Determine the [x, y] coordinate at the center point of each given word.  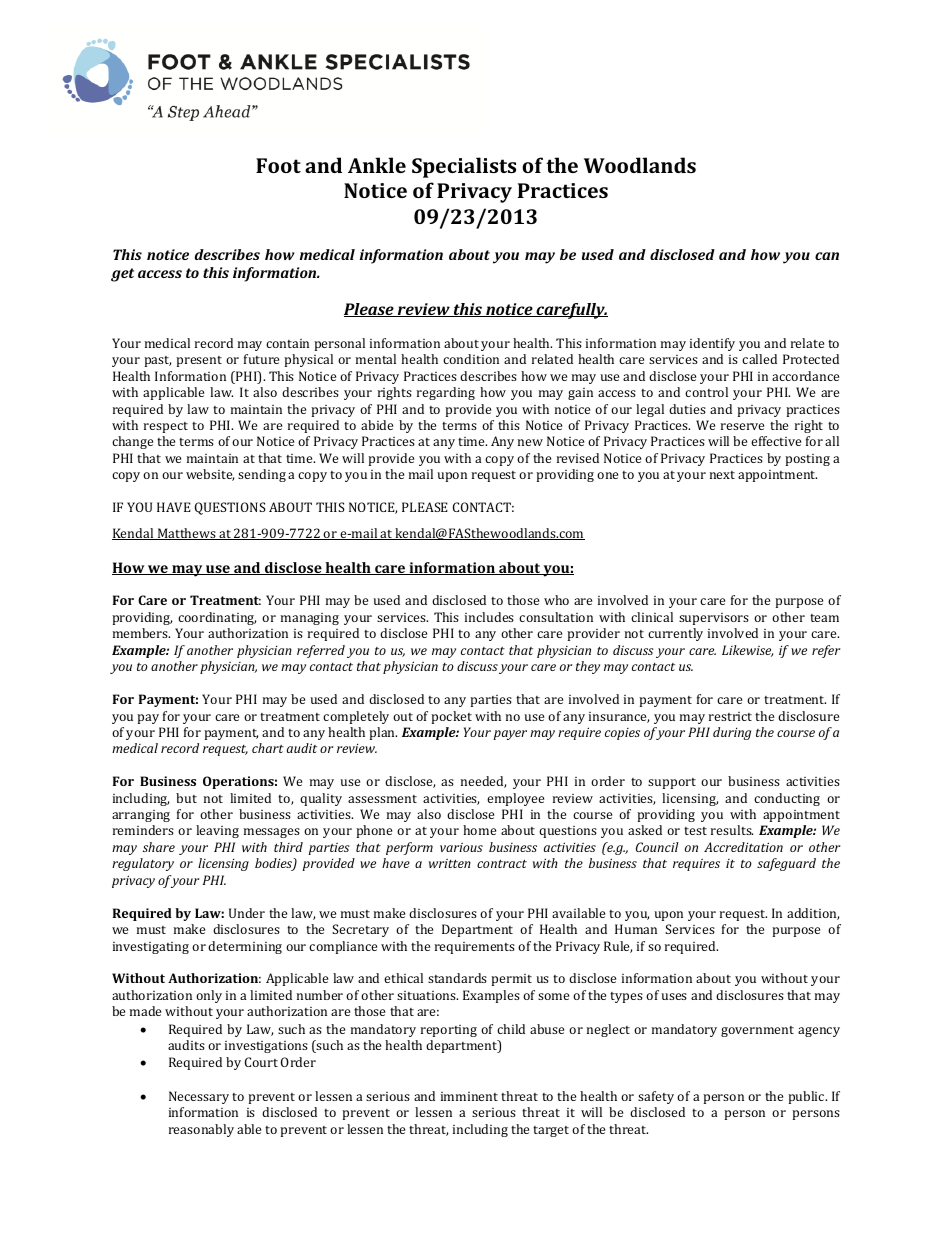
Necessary [199, 1097]
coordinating [217, 618]
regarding [446, 393]
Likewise [747, 651]
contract [502, 863]
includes [489, 617]
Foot [278, 165]
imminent [469, 1096]
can [827, 256]
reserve [742, 426]
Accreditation [743, 847]
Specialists [464, 167]
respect [166, 427]
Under [247, 913]
